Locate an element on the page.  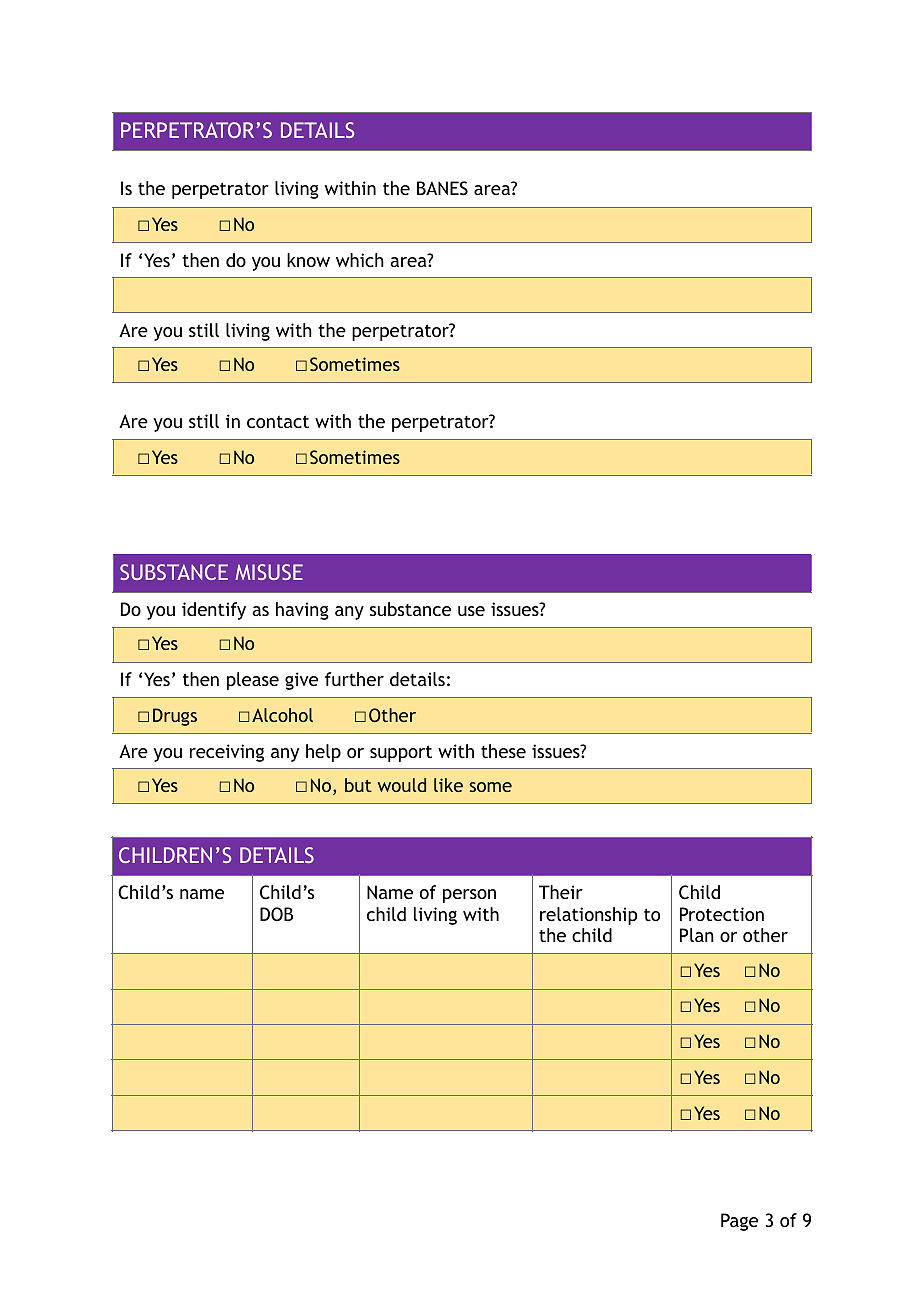
which is located at coordinates (360, 260).
